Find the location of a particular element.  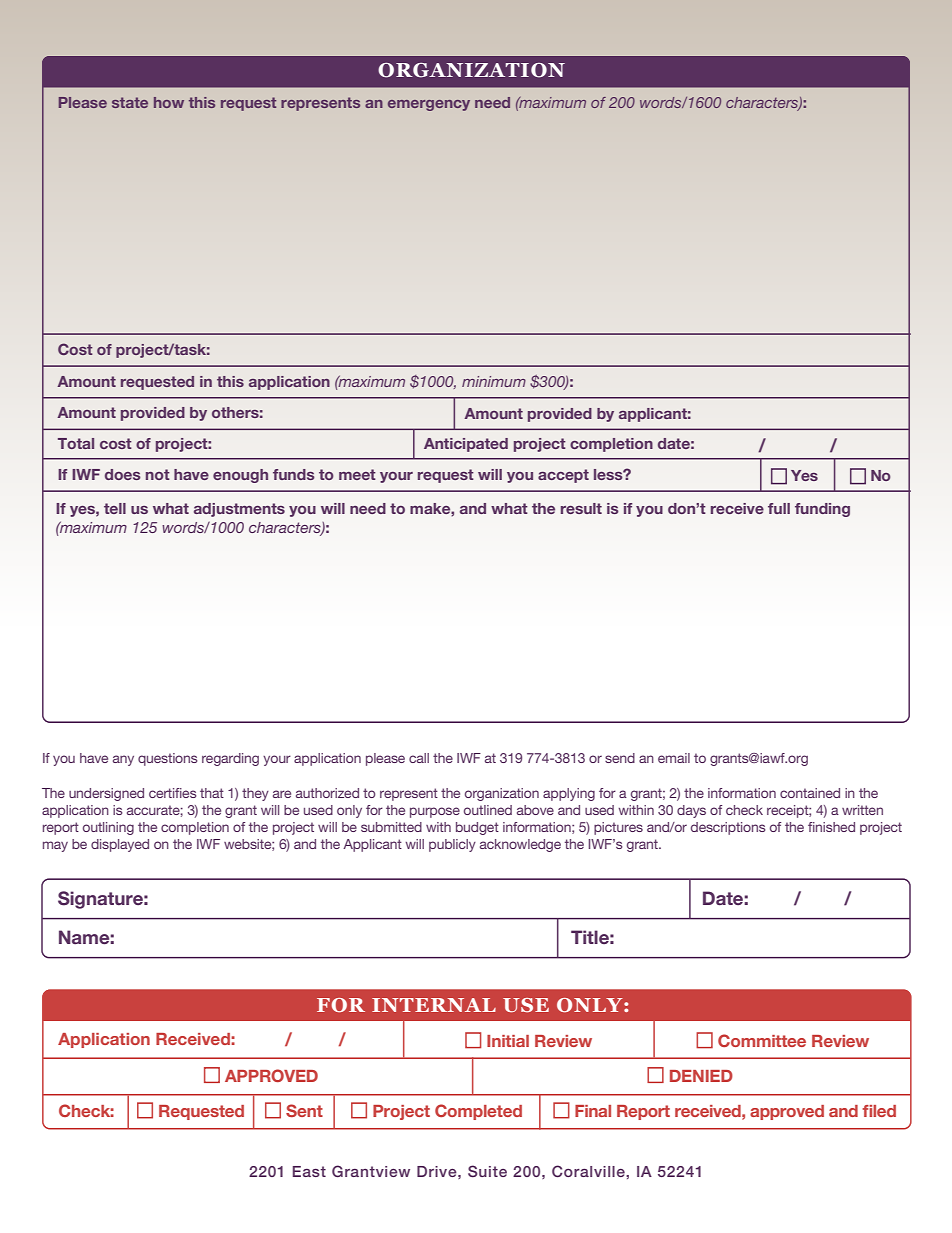

call is located at coordinates (419, 758).
